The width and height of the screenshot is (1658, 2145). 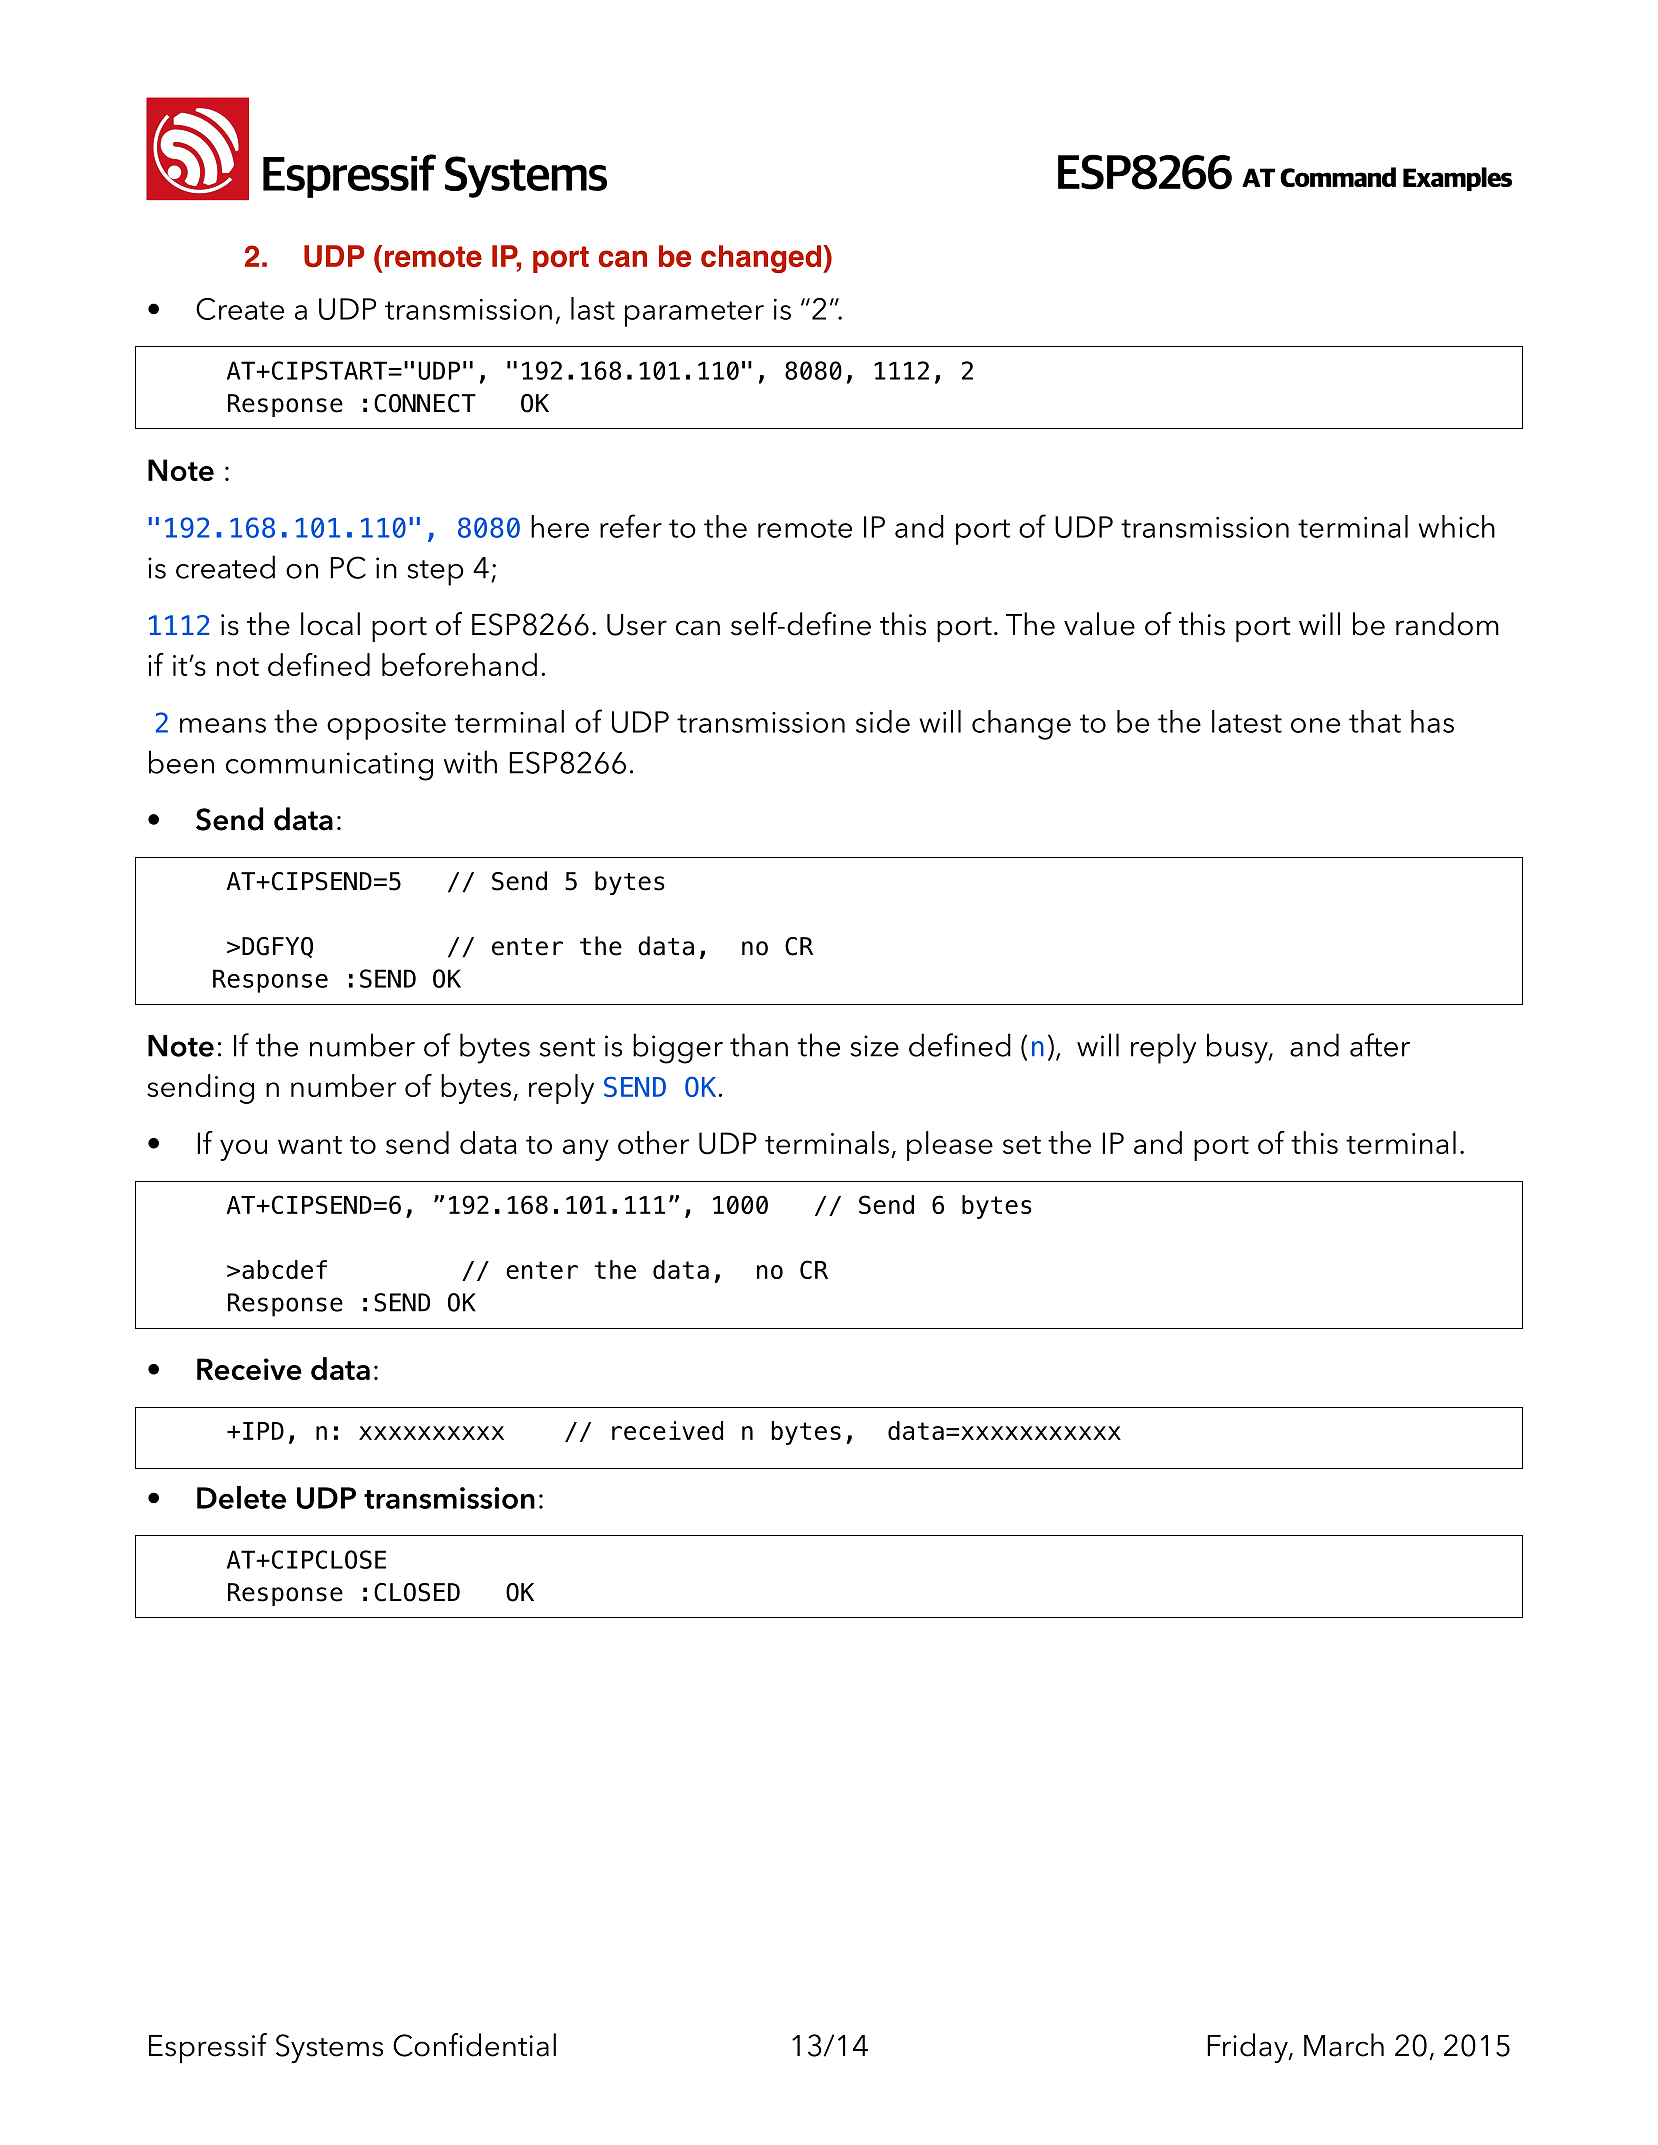 I want to click on size, so click(x=874, y=1046).
